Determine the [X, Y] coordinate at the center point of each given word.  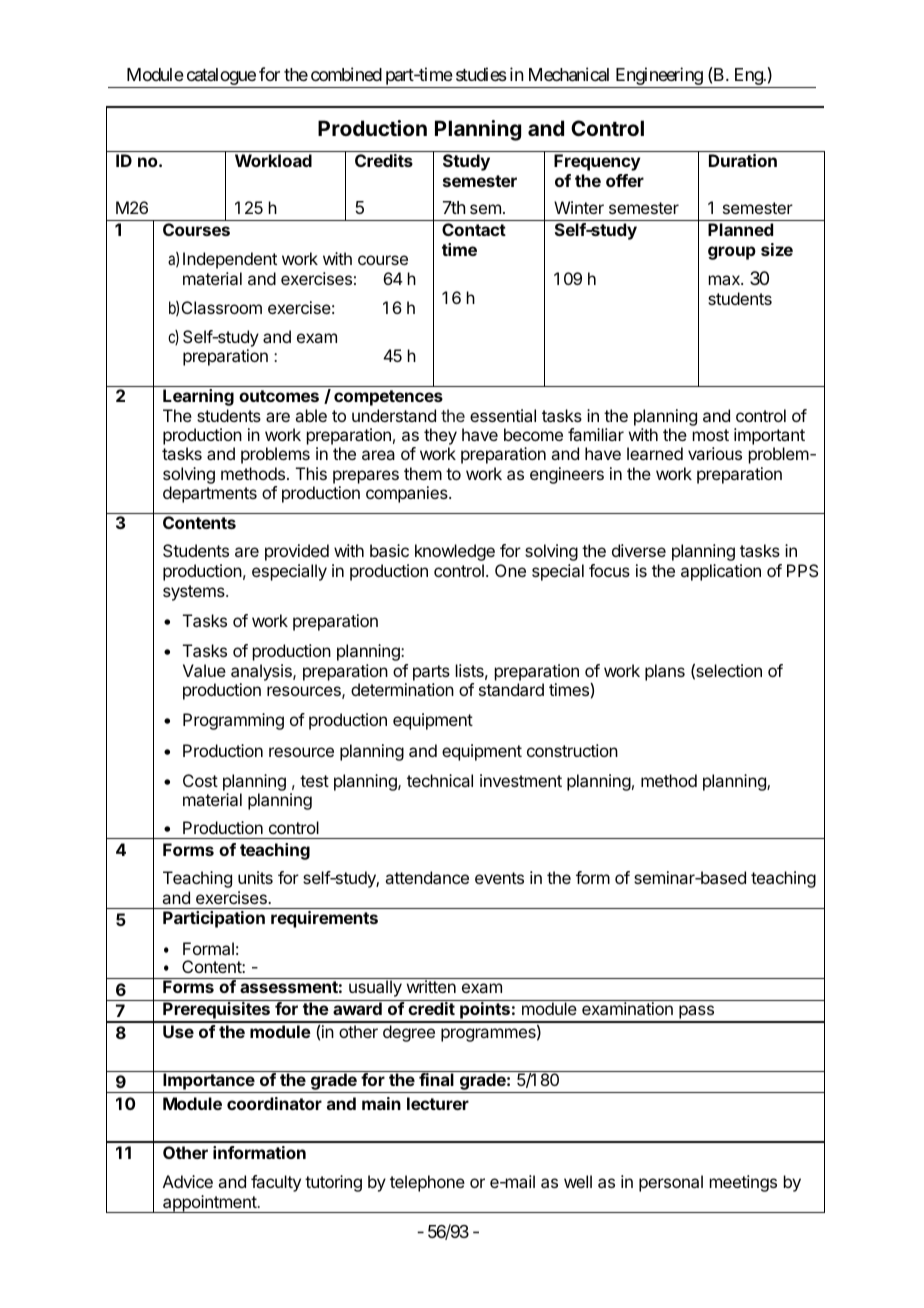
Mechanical [569, 74]
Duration [743, 160]
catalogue [220, 78]
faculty [276, 1183]
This [311, 473]
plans [665, 672]
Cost [200, 780]
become [533, 434]
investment [521, 780]
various [715, 453]
